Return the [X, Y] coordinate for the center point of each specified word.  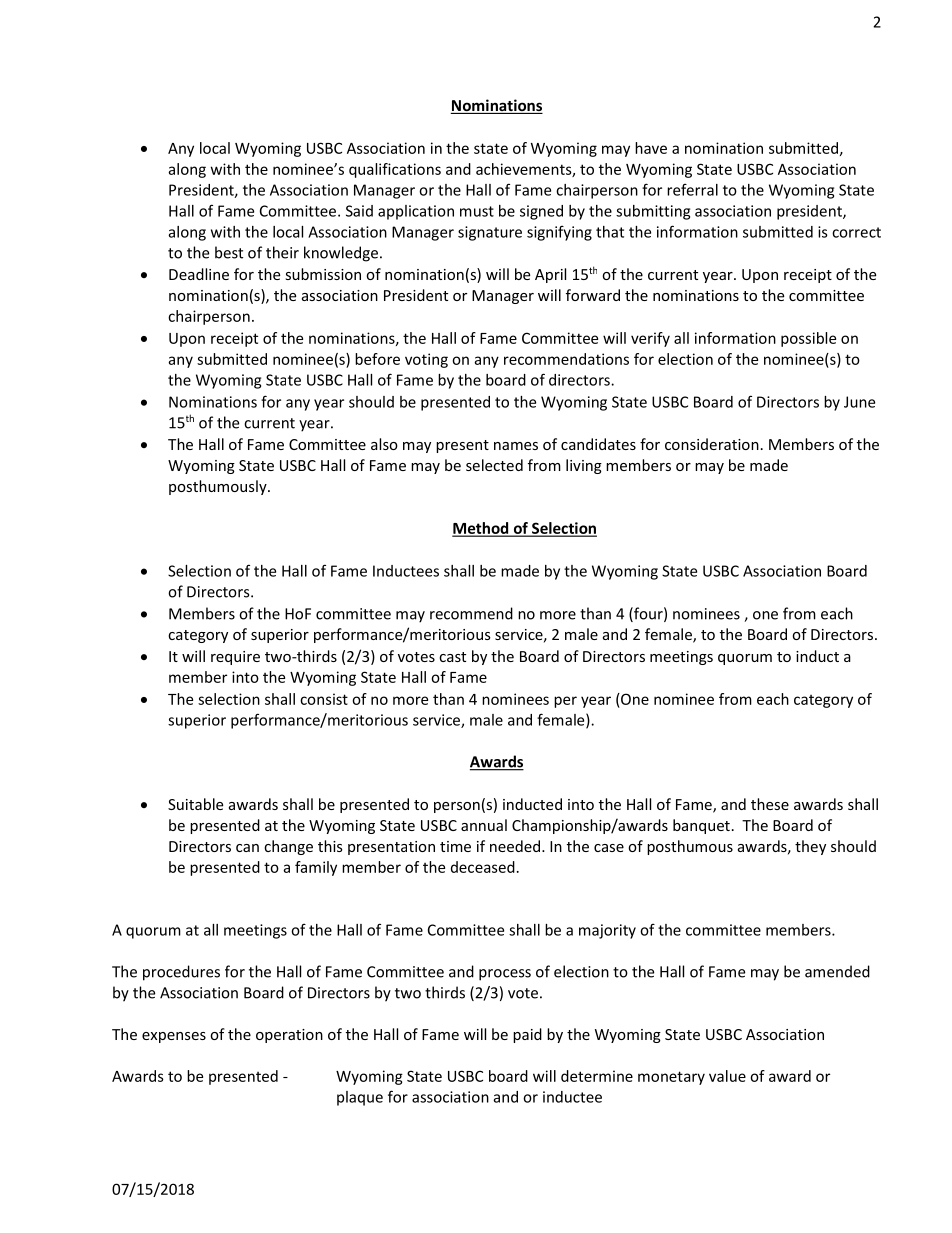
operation [289, 1036]
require [235, 658]
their [282, 252]
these [770, 804]
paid [527, 1035]
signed [541, 212]
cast [452, 657]
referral [692, 189]
